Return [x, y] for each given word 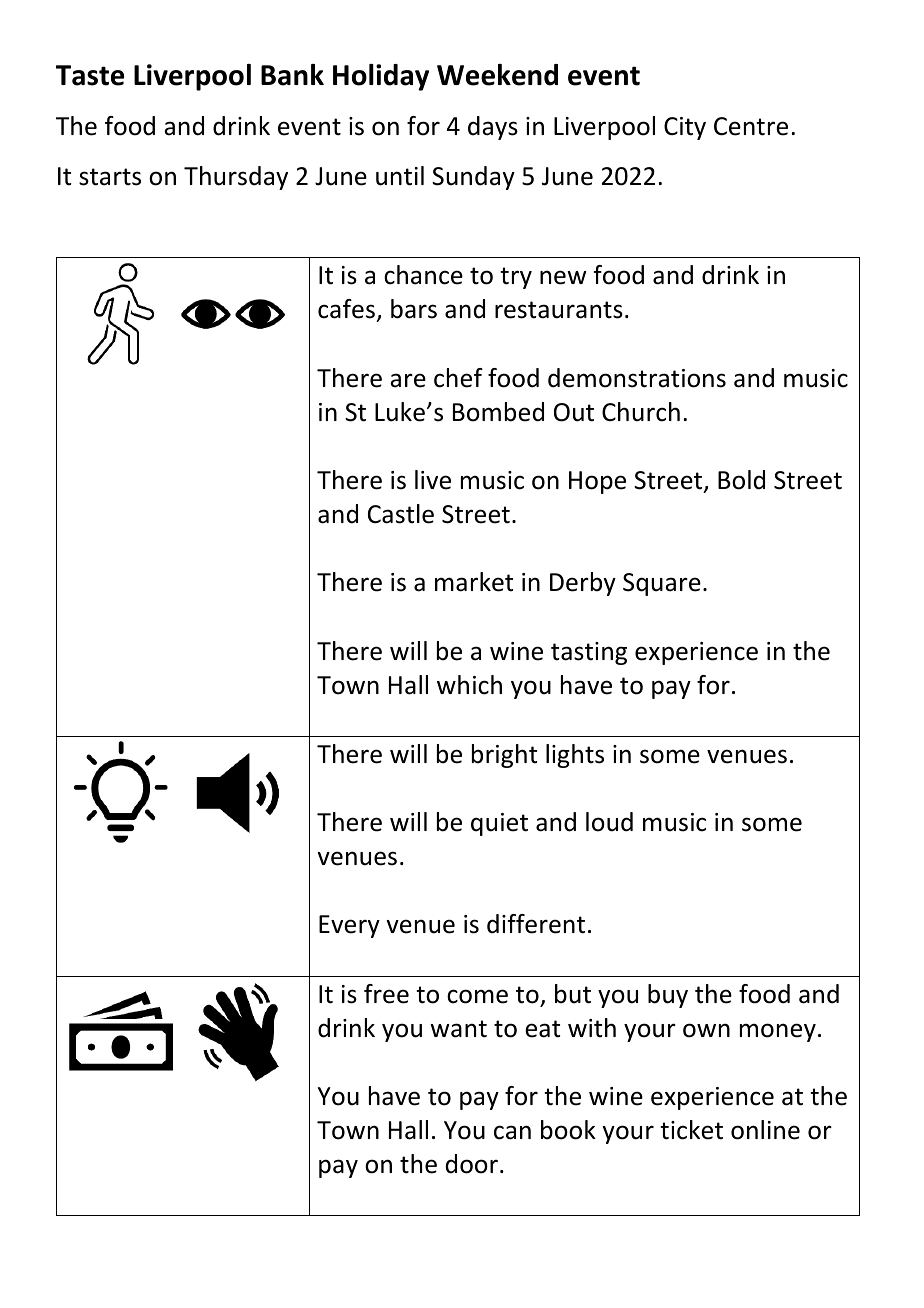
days [493, 128]
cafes [346, 309]
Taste [90, 75]
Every [349, 926]
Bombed [498, 412]
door [472, 1164]
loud [609, 822]
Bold [741, 480]
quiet [499, 824]
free [386, 994]
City [685, 128]
